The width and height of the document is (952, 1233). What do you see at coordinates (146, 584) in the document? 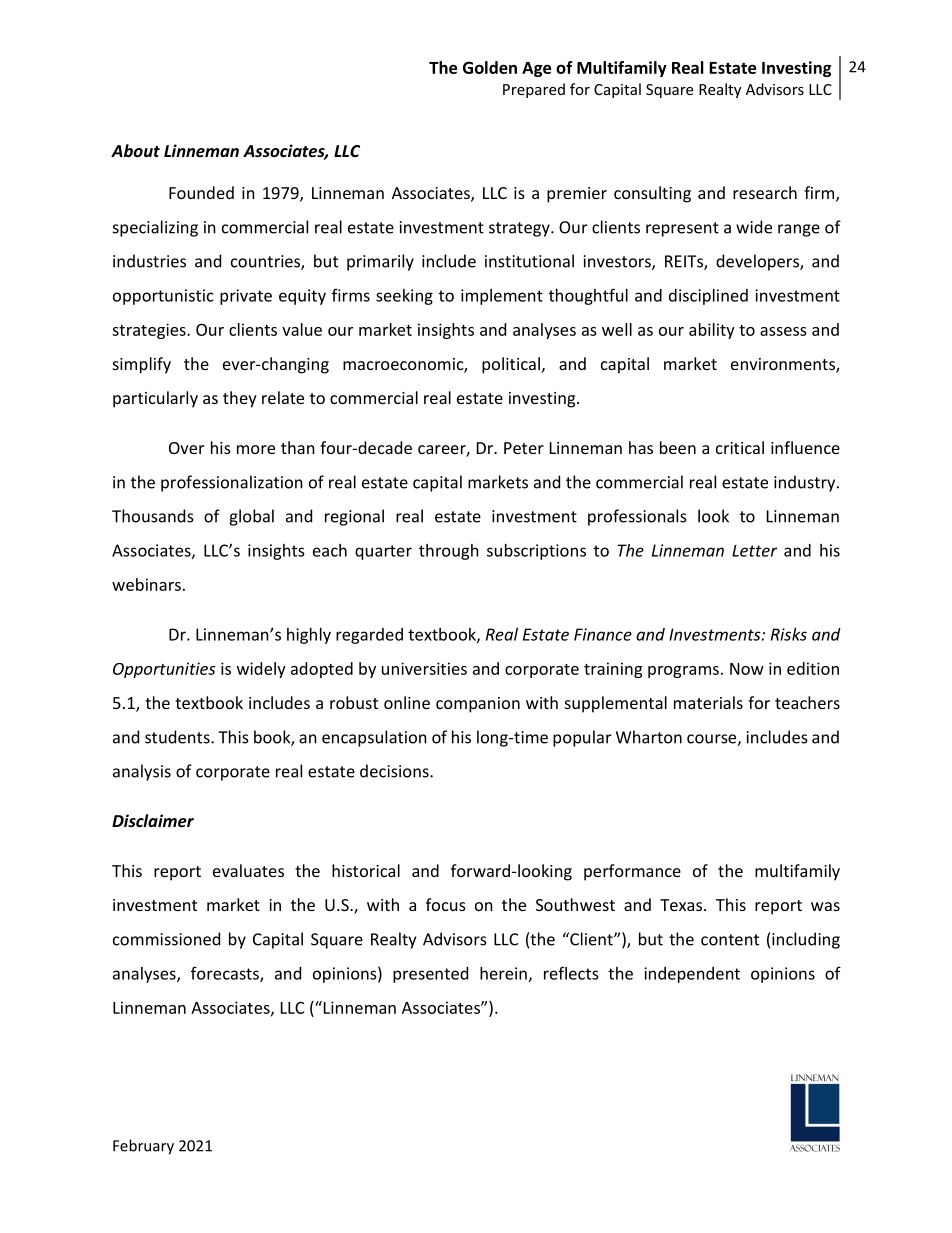
I see `webinars` at bounding box center [146, 584].
